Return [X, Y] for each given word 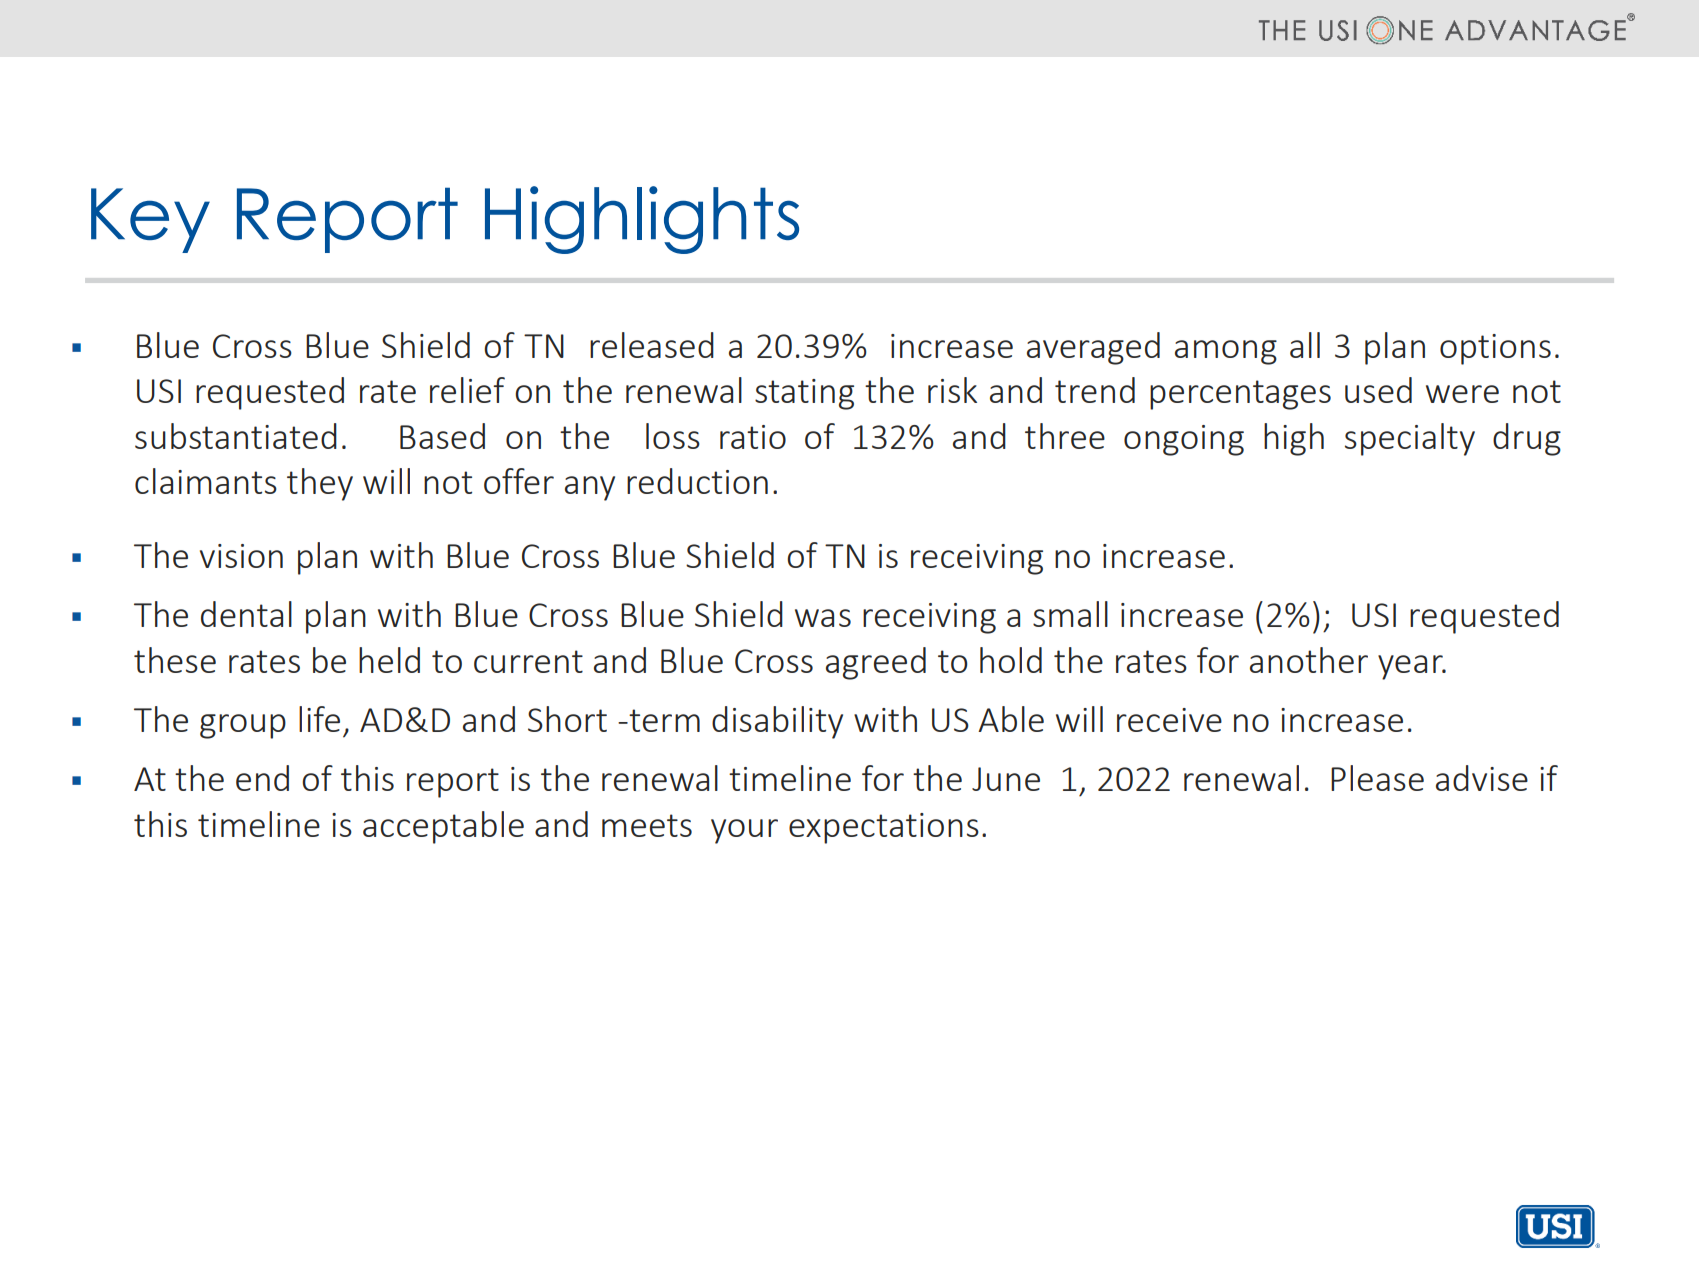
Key [150, 220]
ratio [753, 437]
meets [647, 825]
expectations [884, 828]
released [652, 345]
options [1495, 349]
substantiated [236, 436]
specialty [1410, 439]
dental [246, 614]
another [1309, 660]
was [823, 618]
